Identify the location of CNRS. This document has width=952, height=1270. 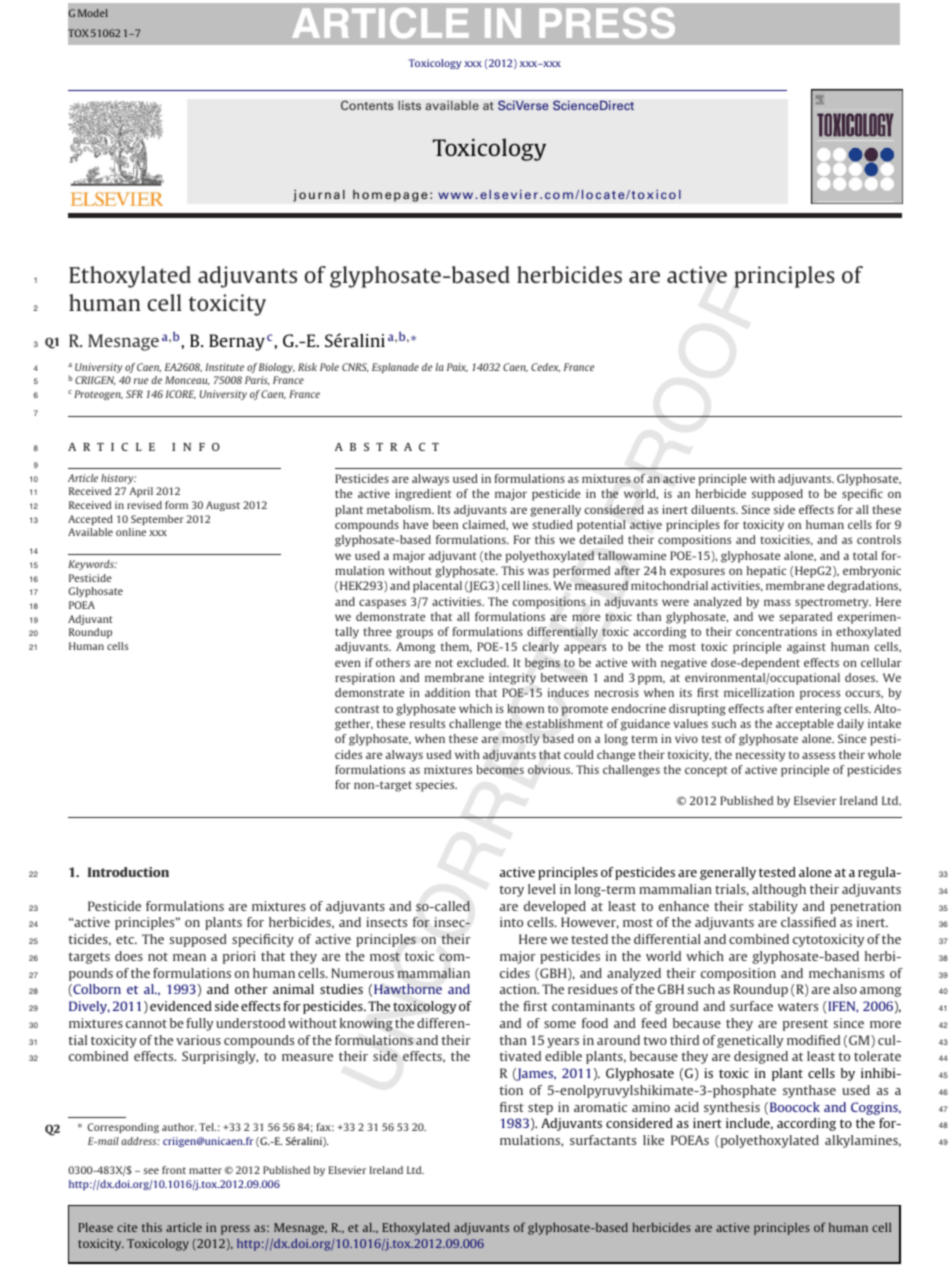
(355, 367).
